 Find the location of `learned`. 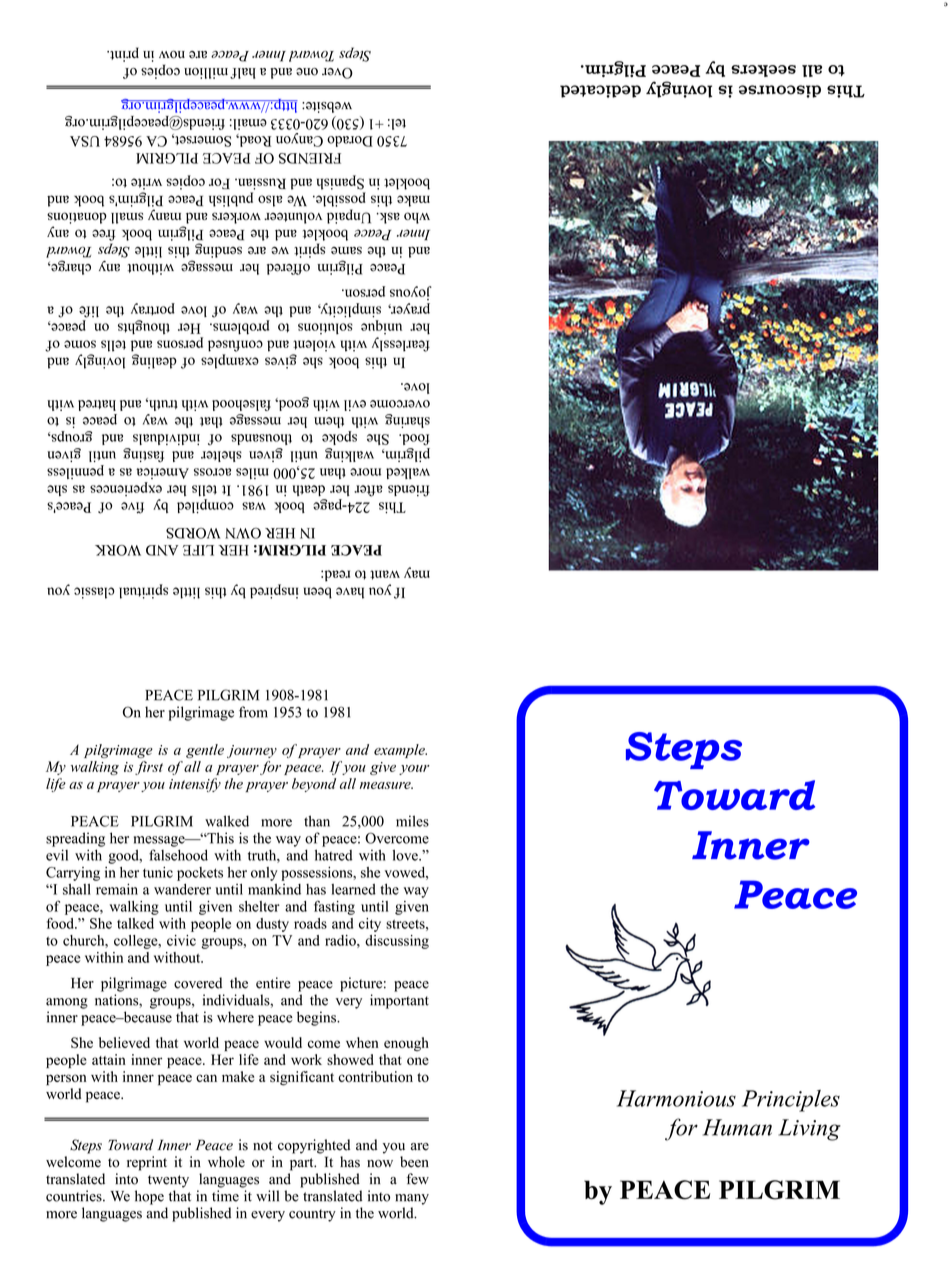

learned is located at coordinates (353, 889).
